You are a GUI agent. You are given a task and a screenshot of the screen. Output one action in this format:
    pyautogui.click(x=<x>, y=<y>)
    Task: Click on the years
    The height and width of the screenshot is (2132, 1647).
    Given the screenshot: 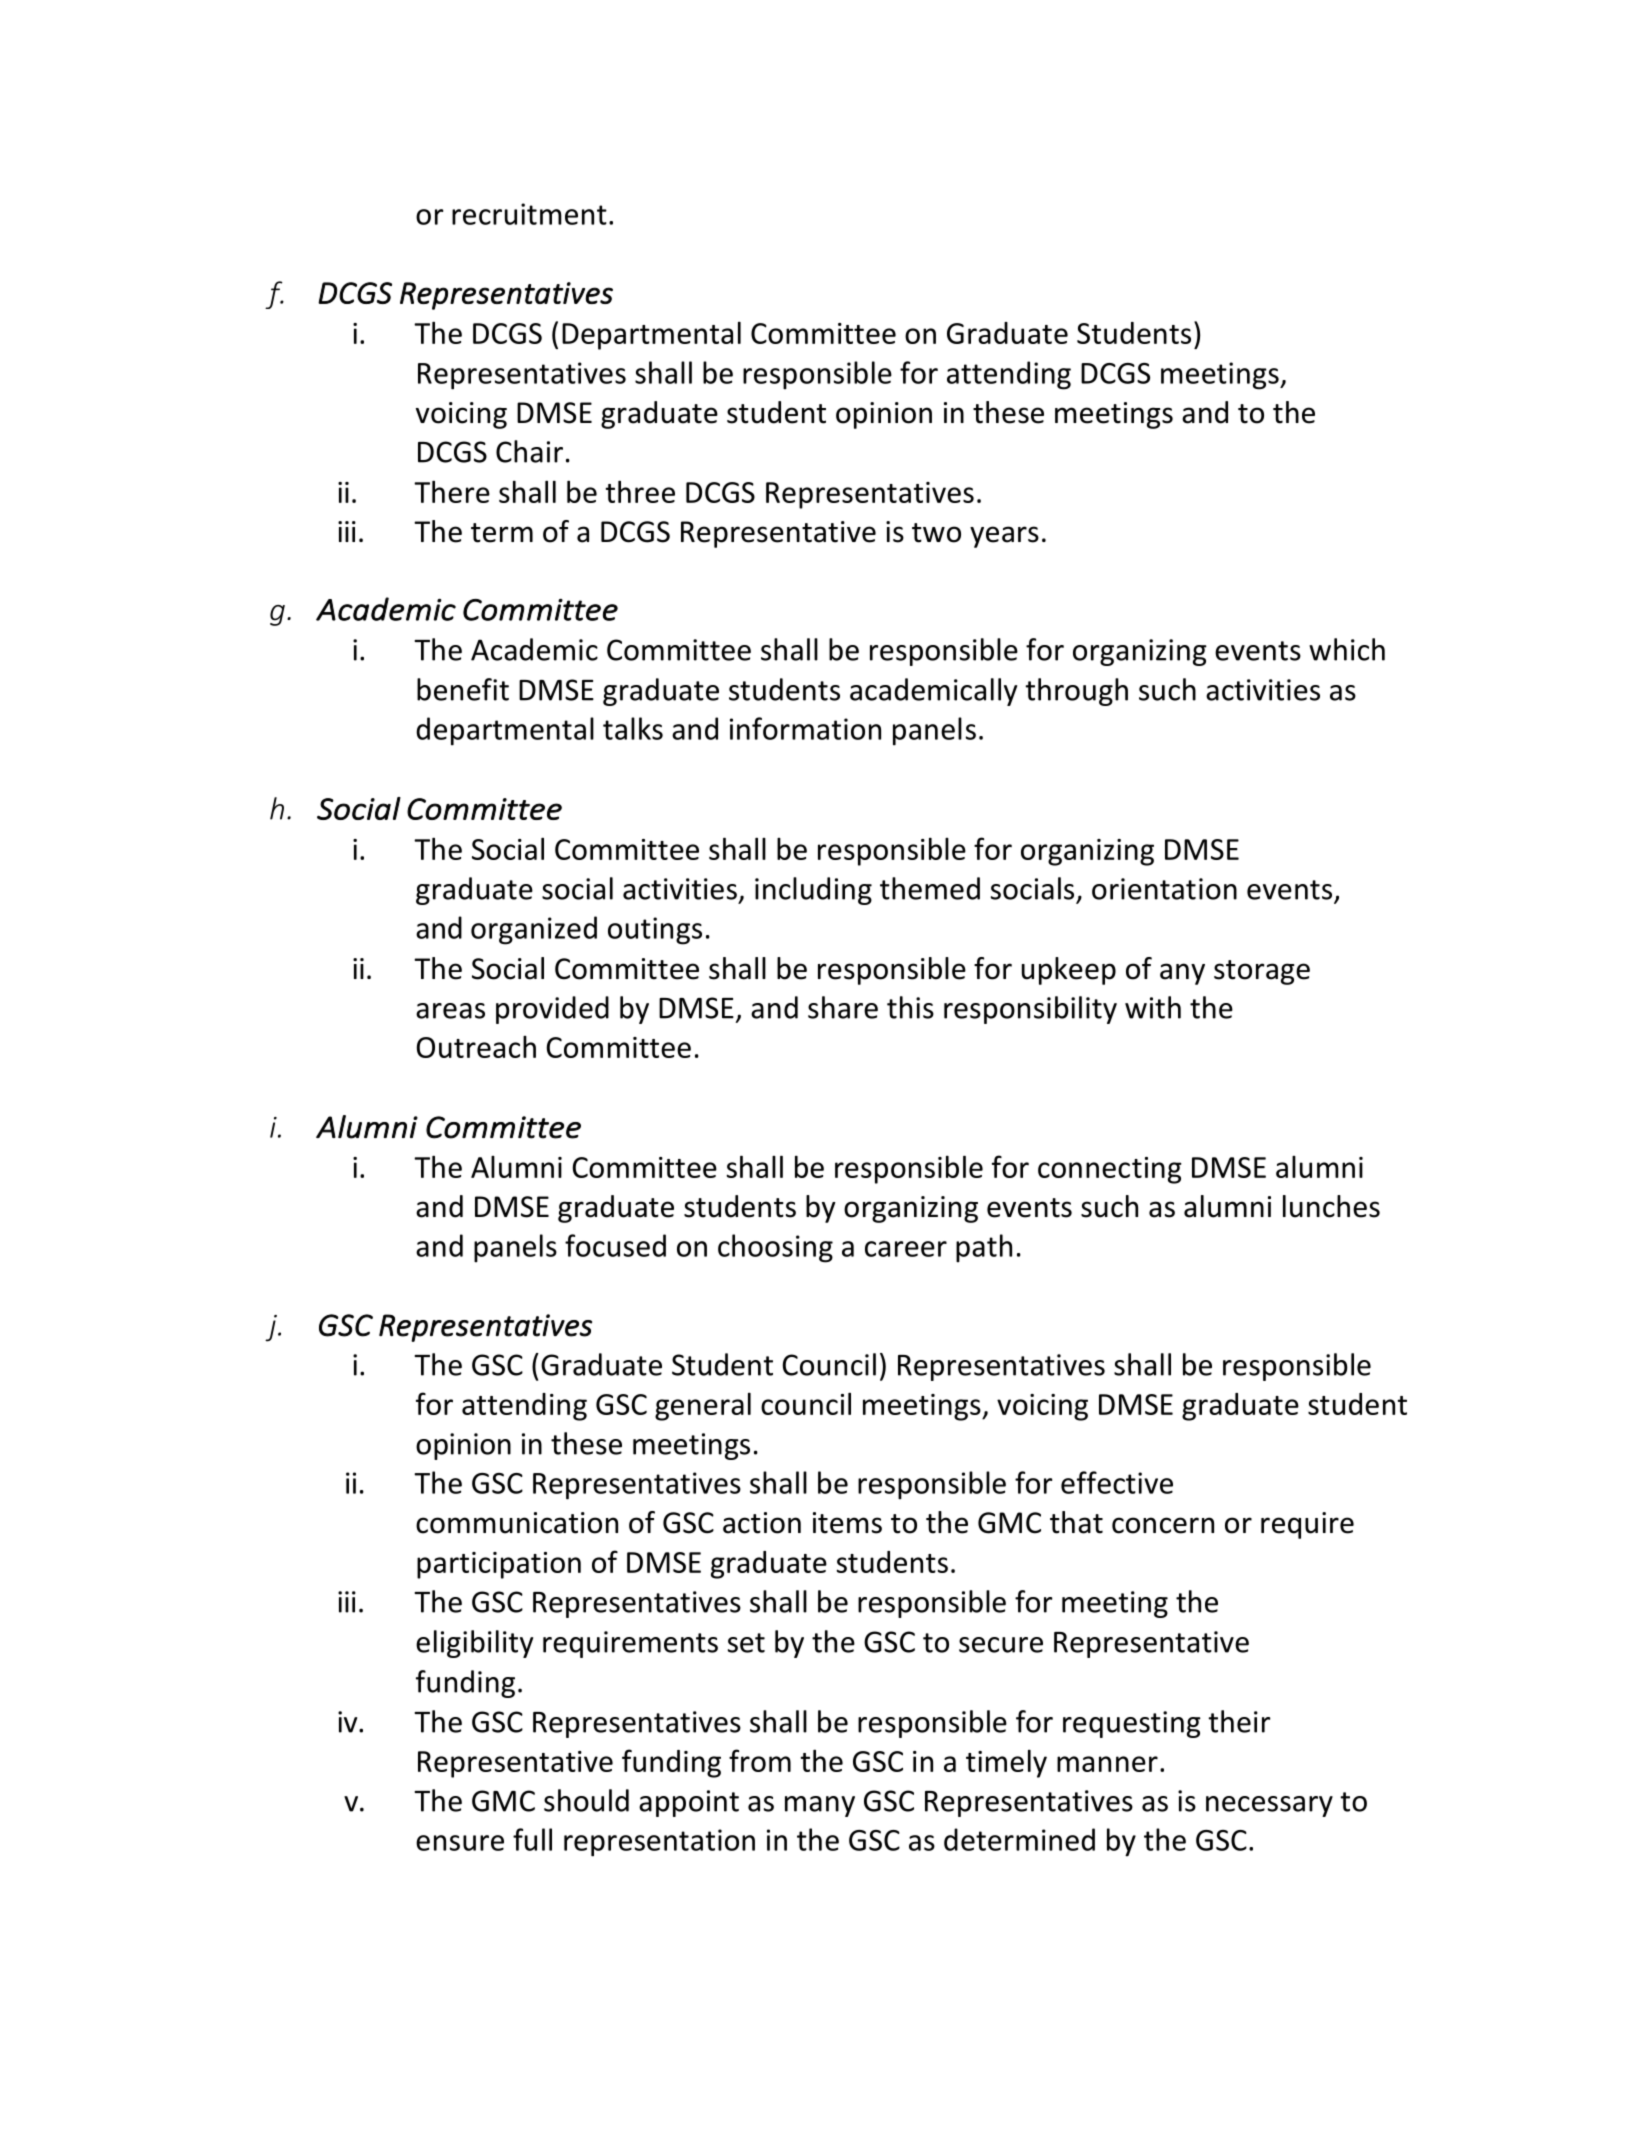 What is the action you would take?
    pyautogui.click(x=1004, y=537)
